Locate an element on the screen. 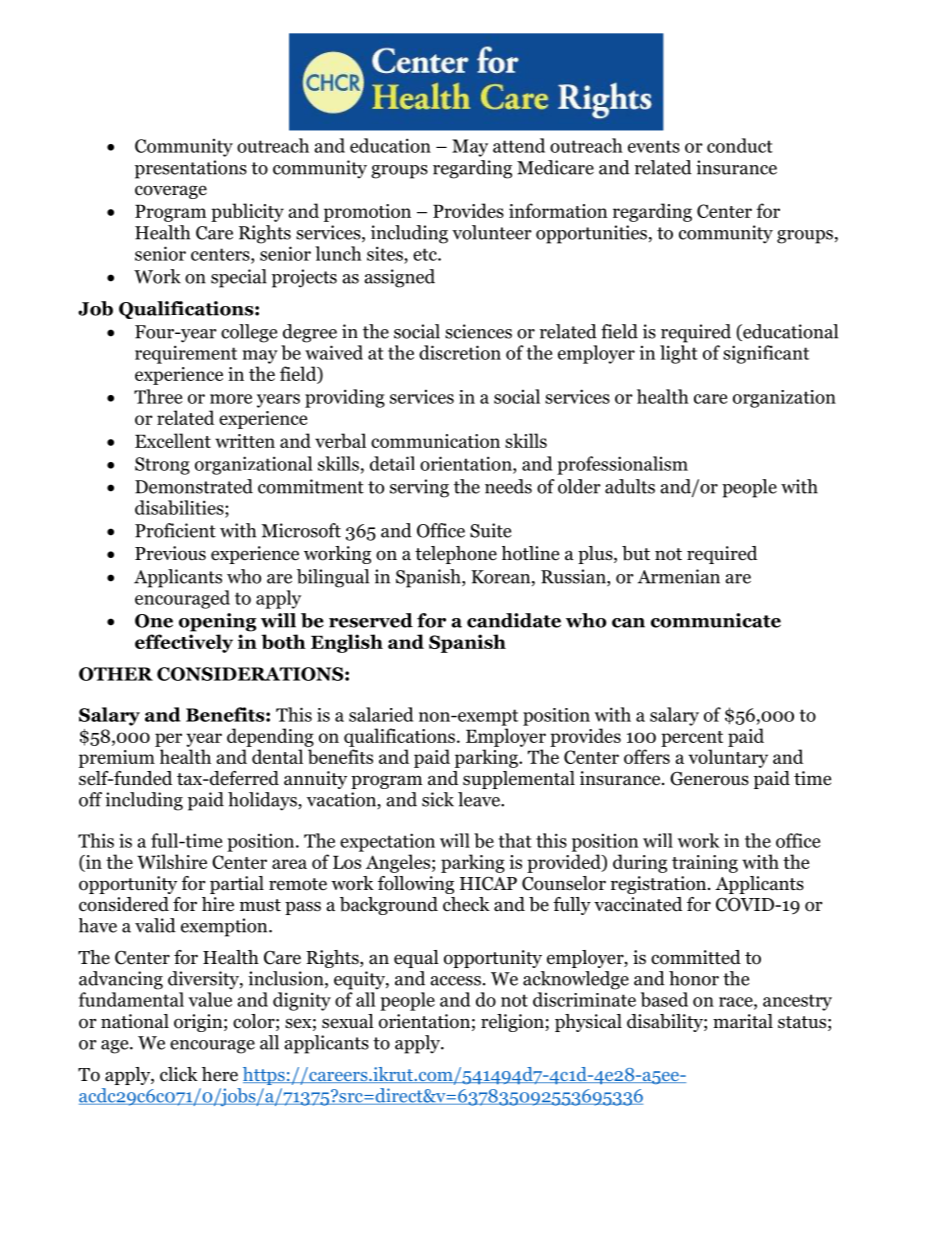 The height and width of the screenshot is (1233, 952). conduct is located at coordinates (740, 145).
